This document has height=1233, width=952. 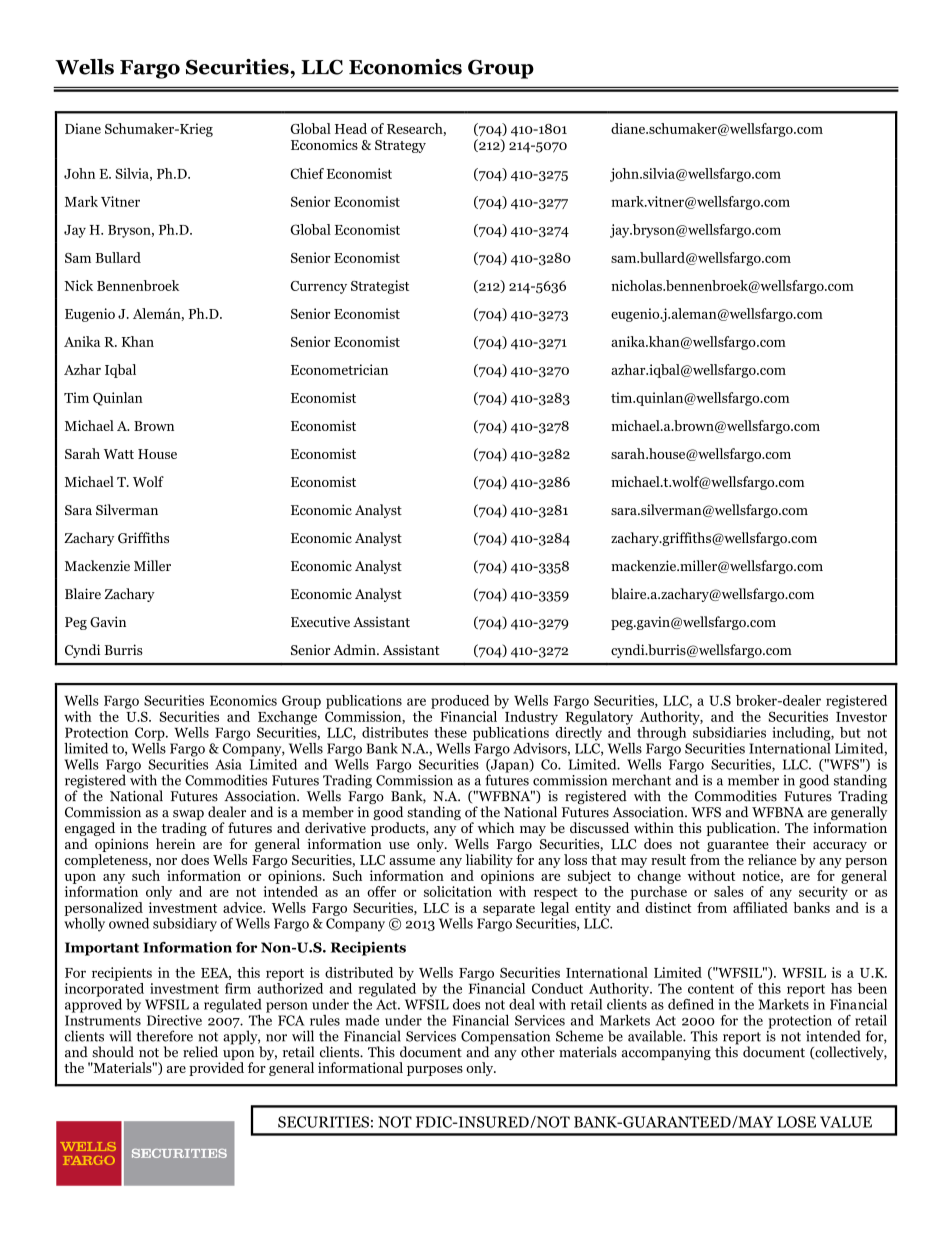 What do you see at coordinates (351, 128) in the document?
I see `Head` at bounding box center [351, 128].
